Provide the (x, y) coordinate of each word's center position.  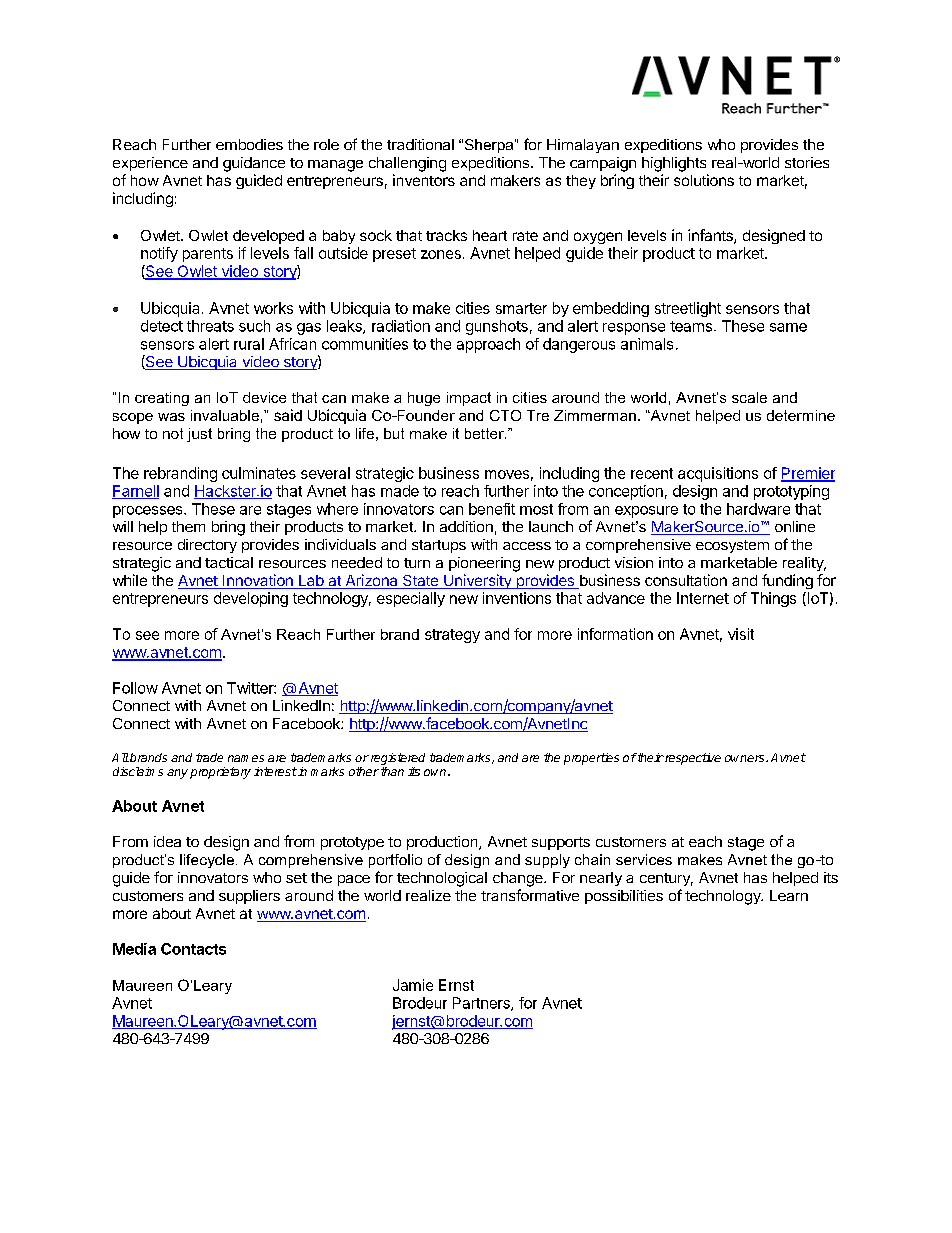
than (392, 771)
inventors (424, 180)
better (485, 433)
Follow (135, 688)
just (199, 435)
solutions (704, 180)
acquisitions (718, 474)
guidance (254, 164)
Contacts (193, 949)
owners (746, 758)
